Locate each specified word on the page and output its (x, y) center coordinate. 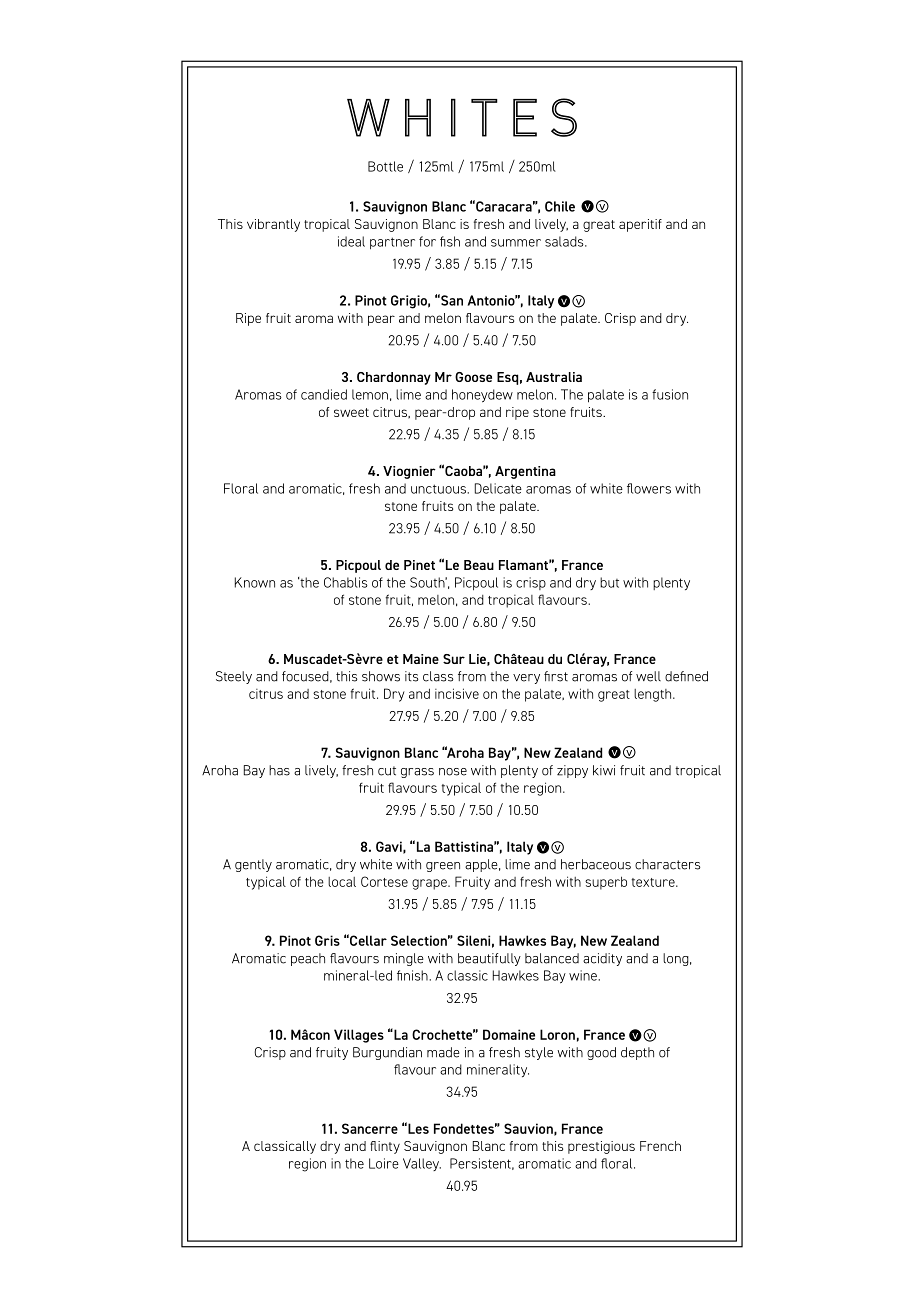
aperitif (640, 225)
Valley (422, 1164)
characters (668, 864)
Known (255, 582)
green (443, 867)
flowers (649, 488)
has (279, 770)
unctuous (439, 489)
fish (450, 241)
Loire (384, 1163)
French (660, 1146)
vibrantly (273, 225)
